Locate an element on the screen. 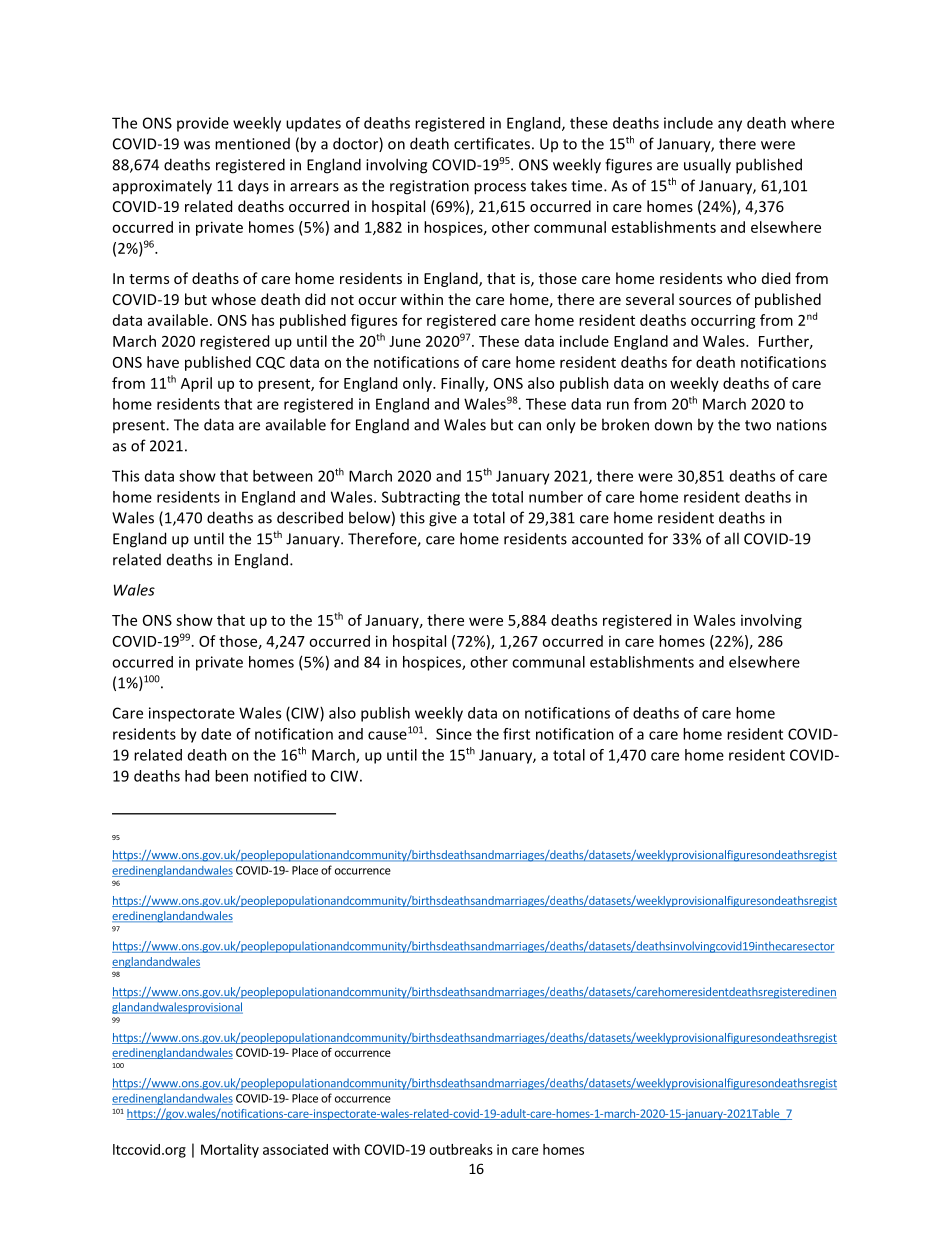 This screenshot has height=1233, width=952. Since is located at coordinates (454, 734).
